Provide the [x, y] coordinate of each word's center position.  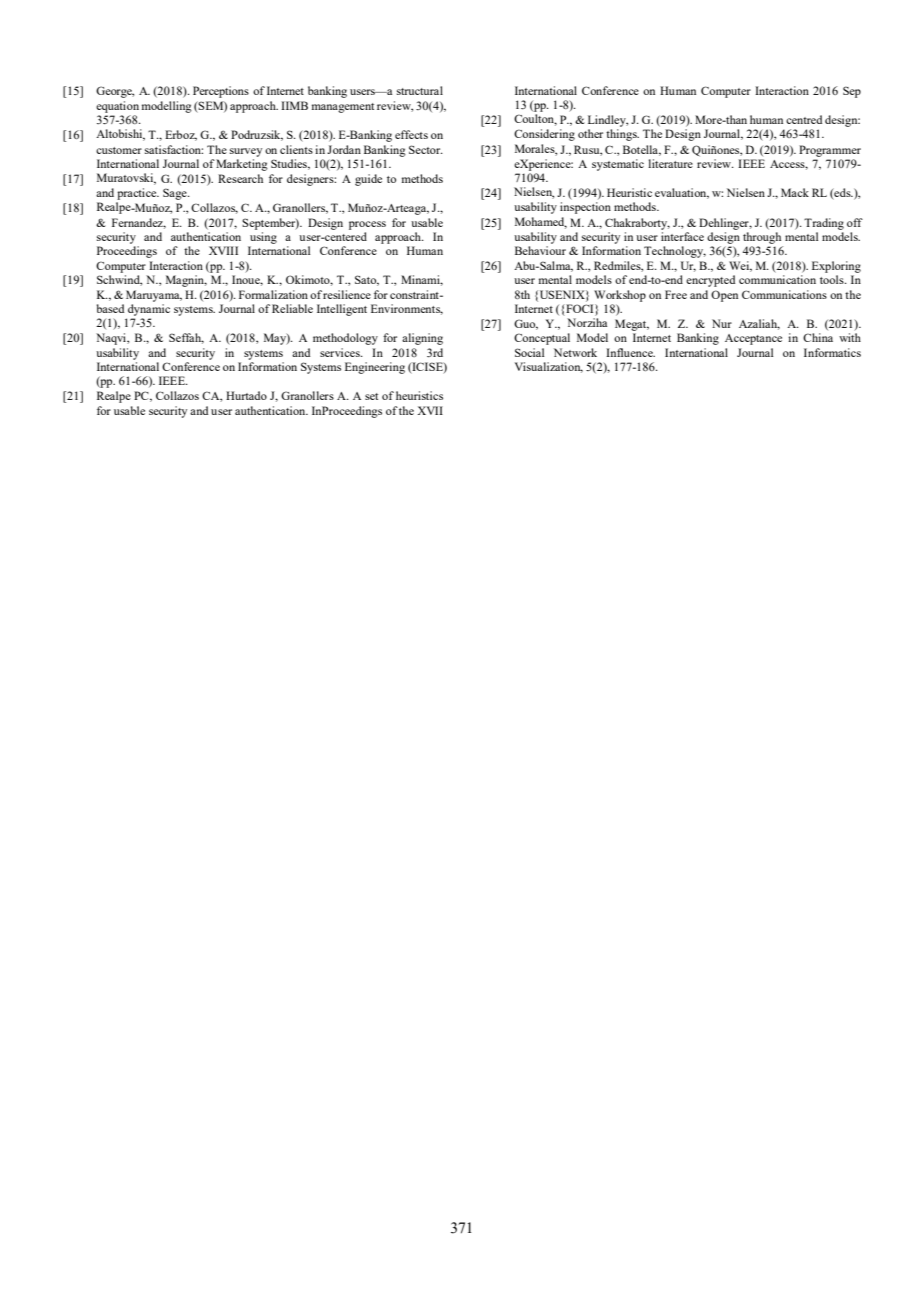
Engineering [375, 368]
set [371, 396]
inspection [585, 208]
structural [420, 90]
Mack [795, 192]
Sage [176, 194]
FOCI [580, 310]
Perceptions [221, 92]
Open [724, 296]
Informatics [832, 352]
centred [804, 119]
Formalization [273, 294]
